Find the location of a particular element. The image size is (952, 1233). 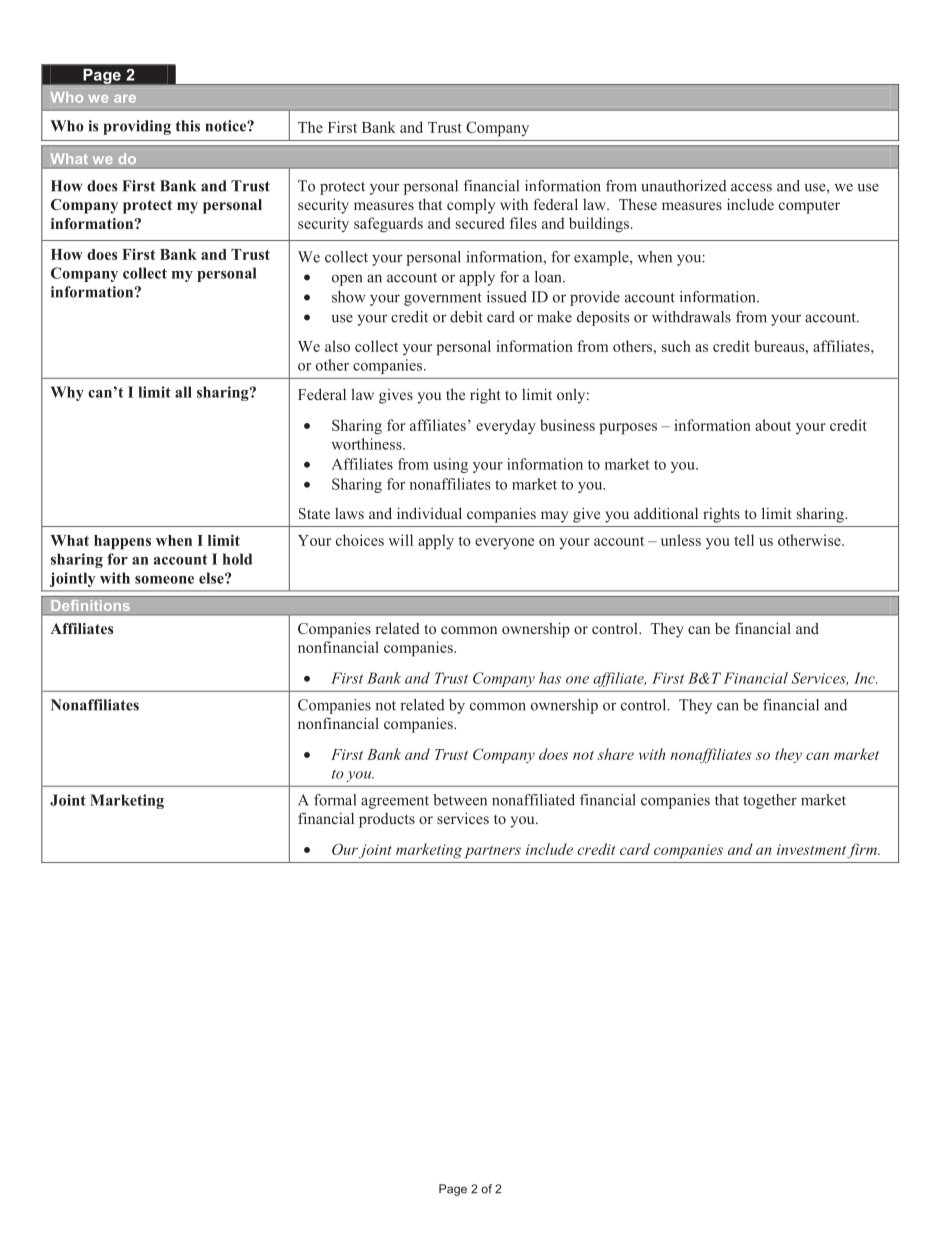

together is located at coordinates (770, 801).
